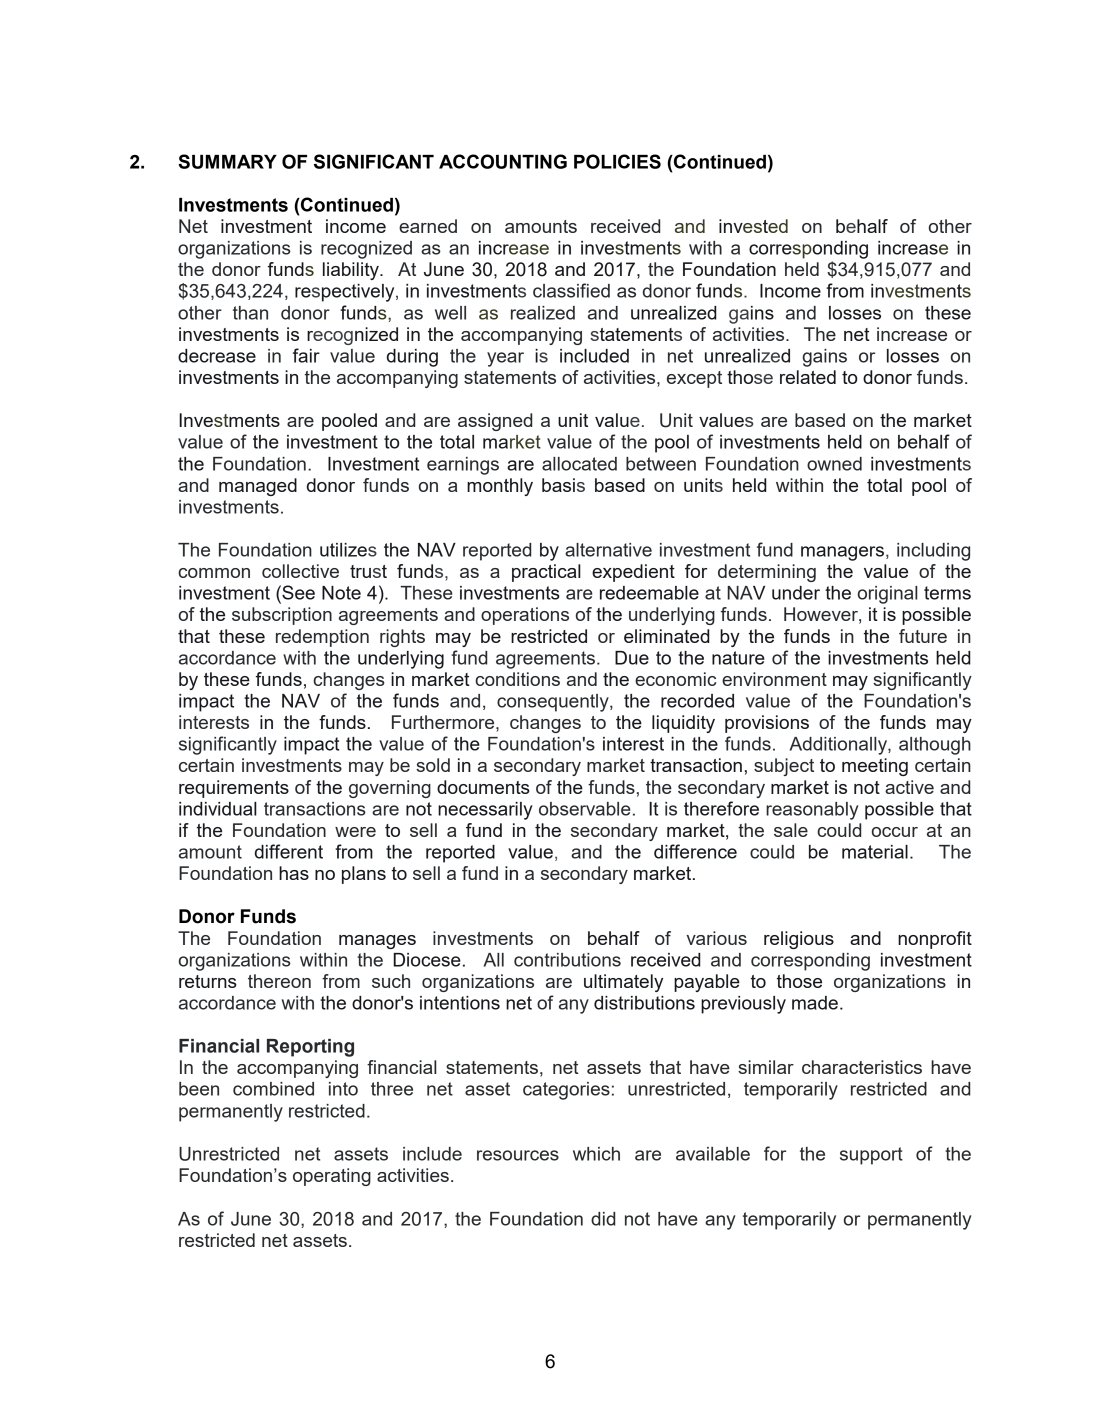 Image resolution: width=1101 pixels, height=1424 pixels. I want to click on support, so click(871, 1156).
